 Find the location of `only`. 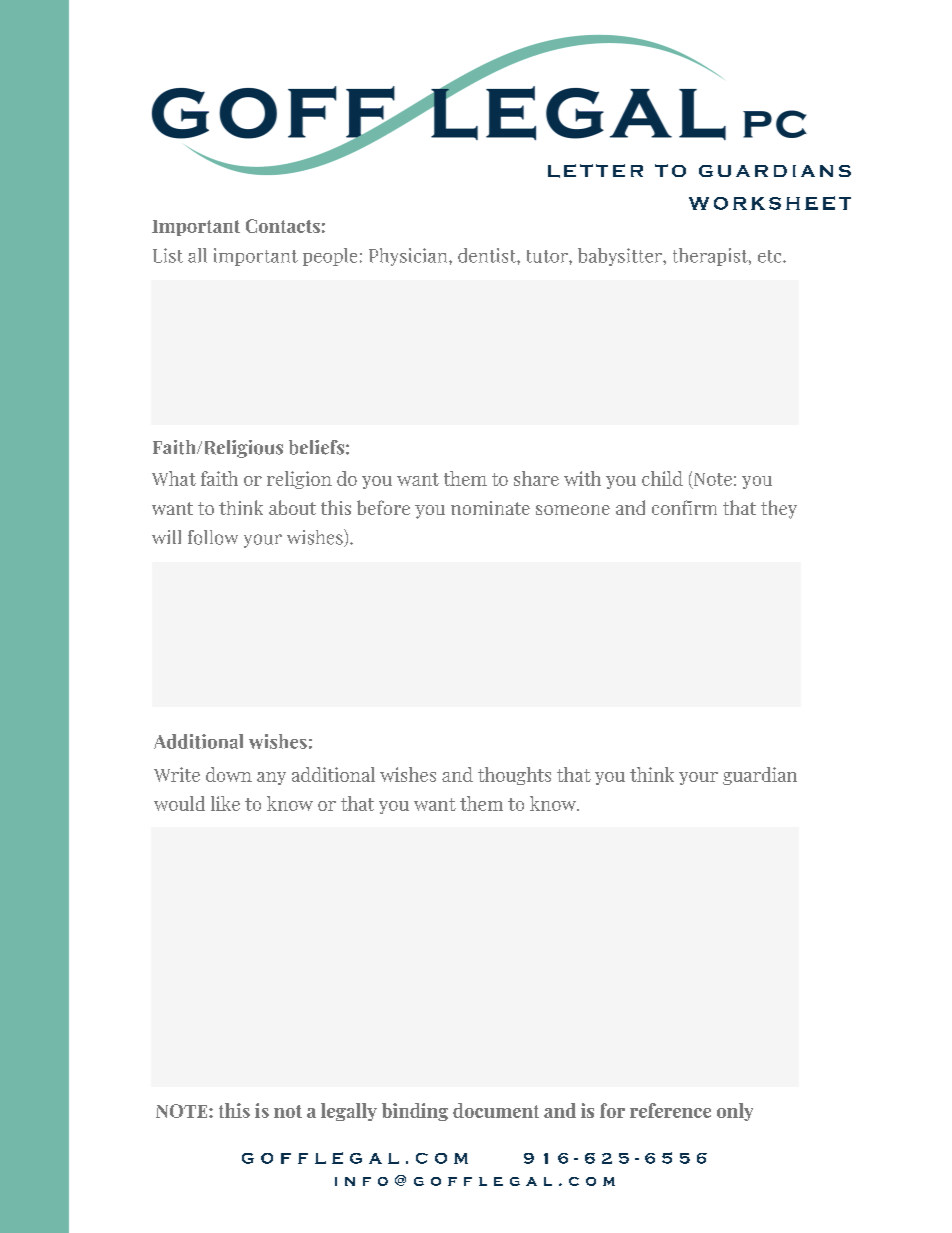

only is located at coordinates (735, 1112).
